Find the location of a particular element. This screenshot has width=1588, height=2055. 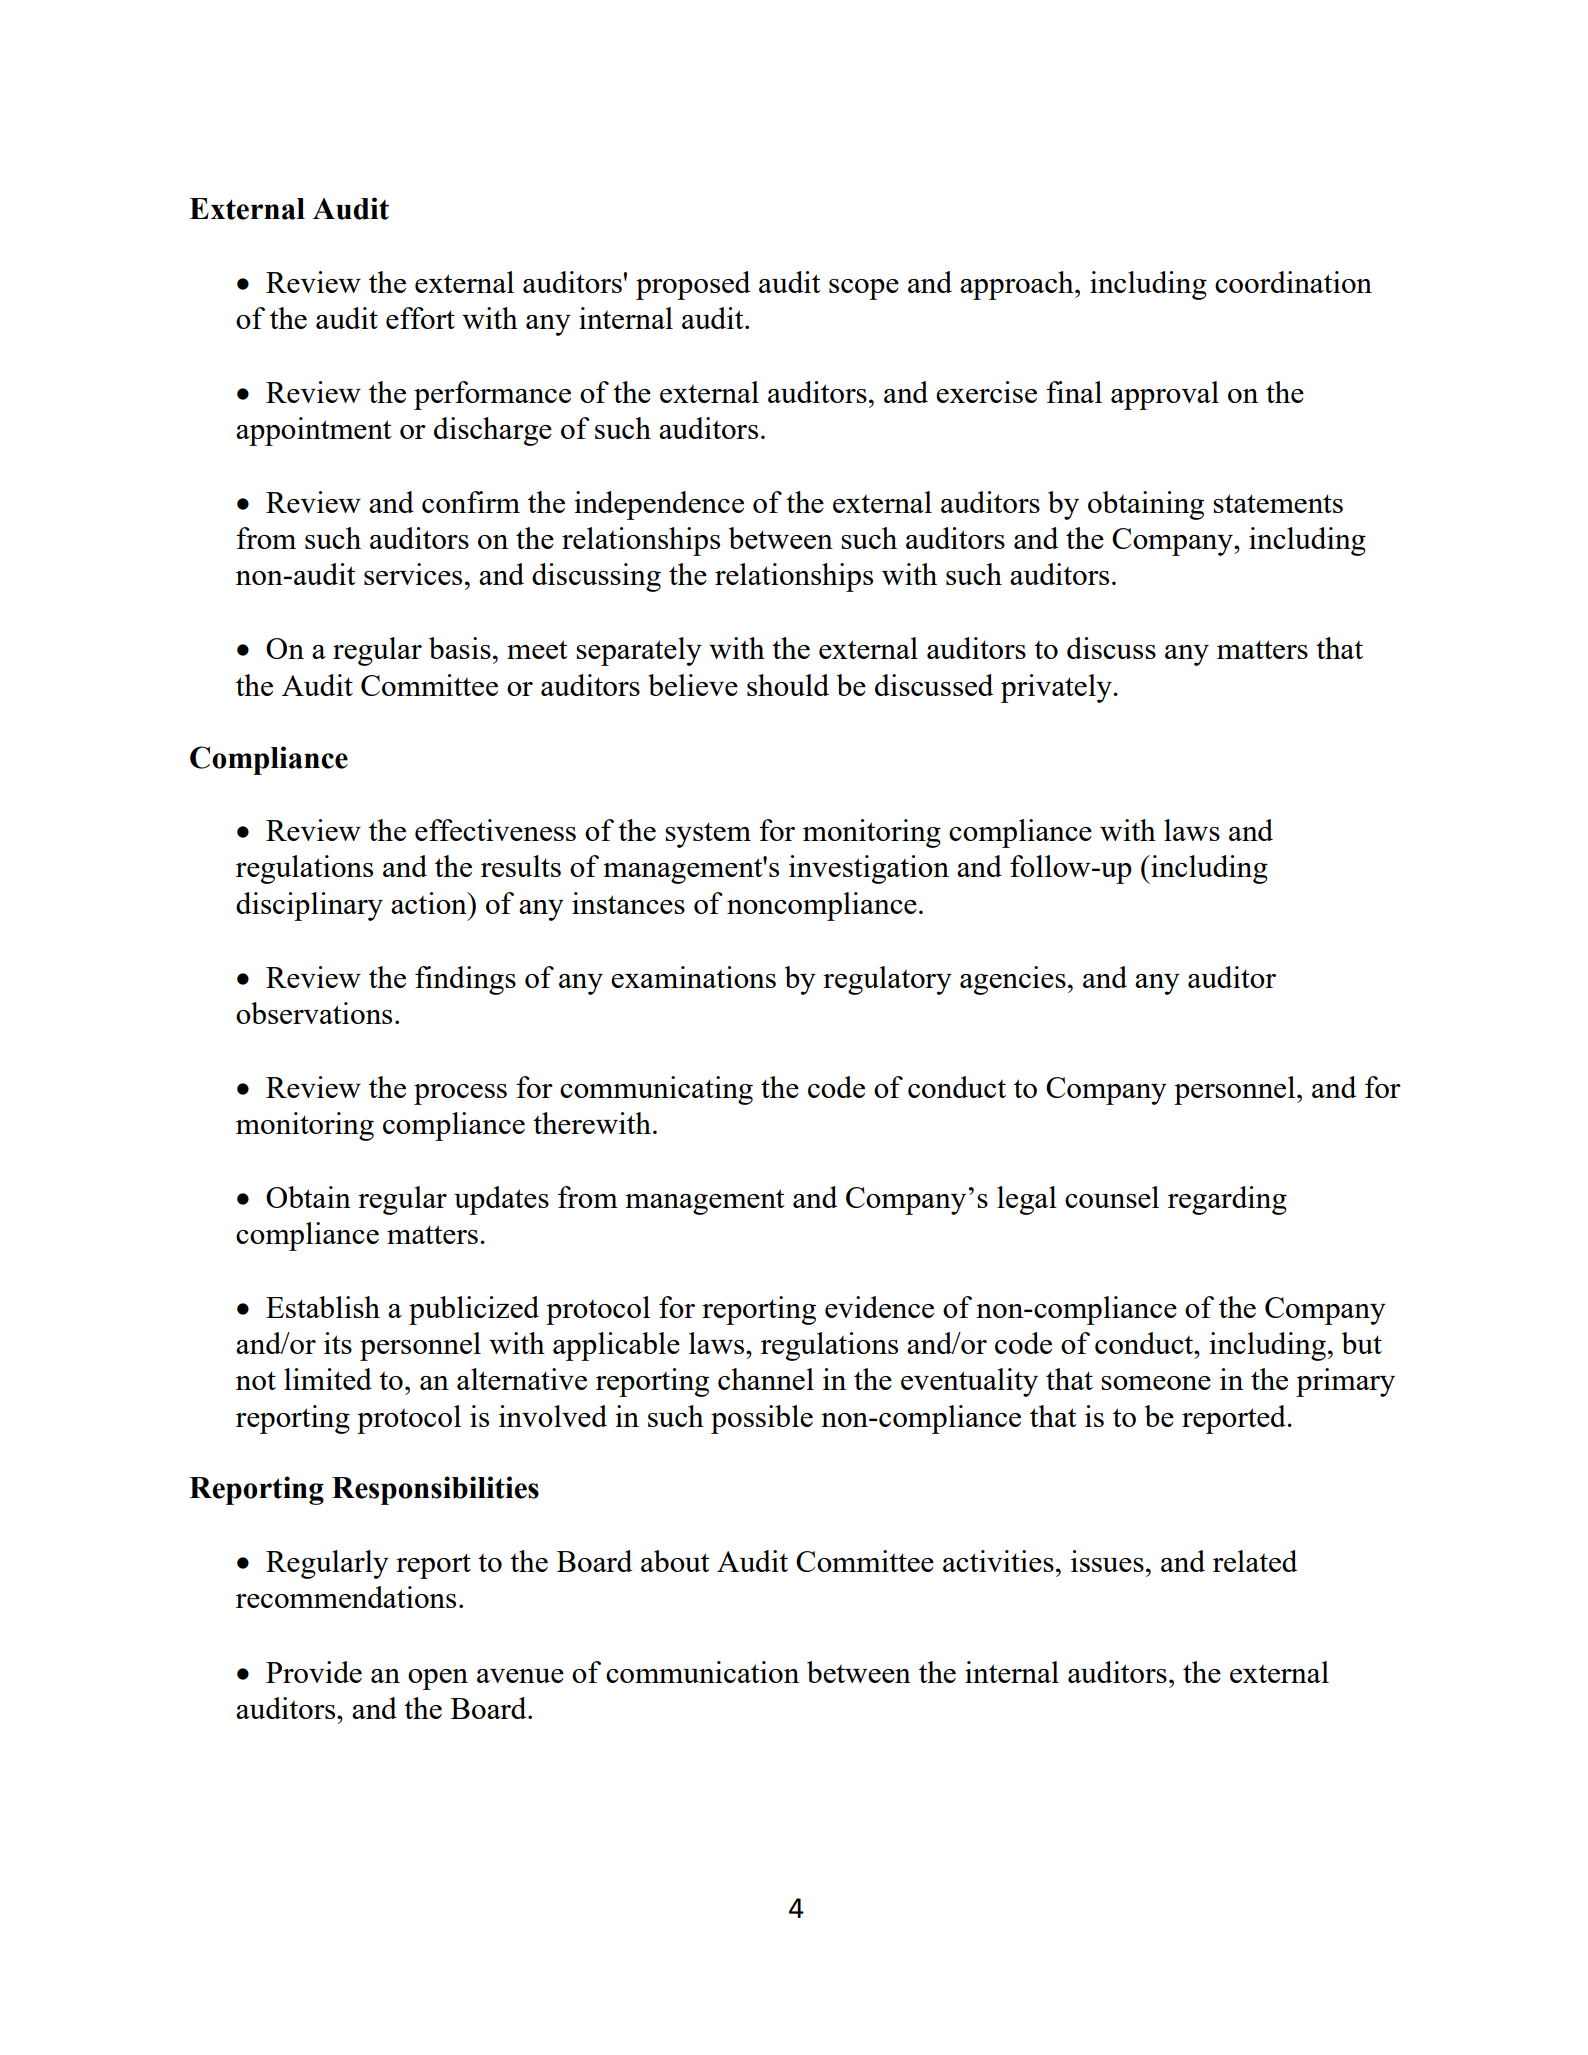

communication is located at coordinates (702, 1672).
